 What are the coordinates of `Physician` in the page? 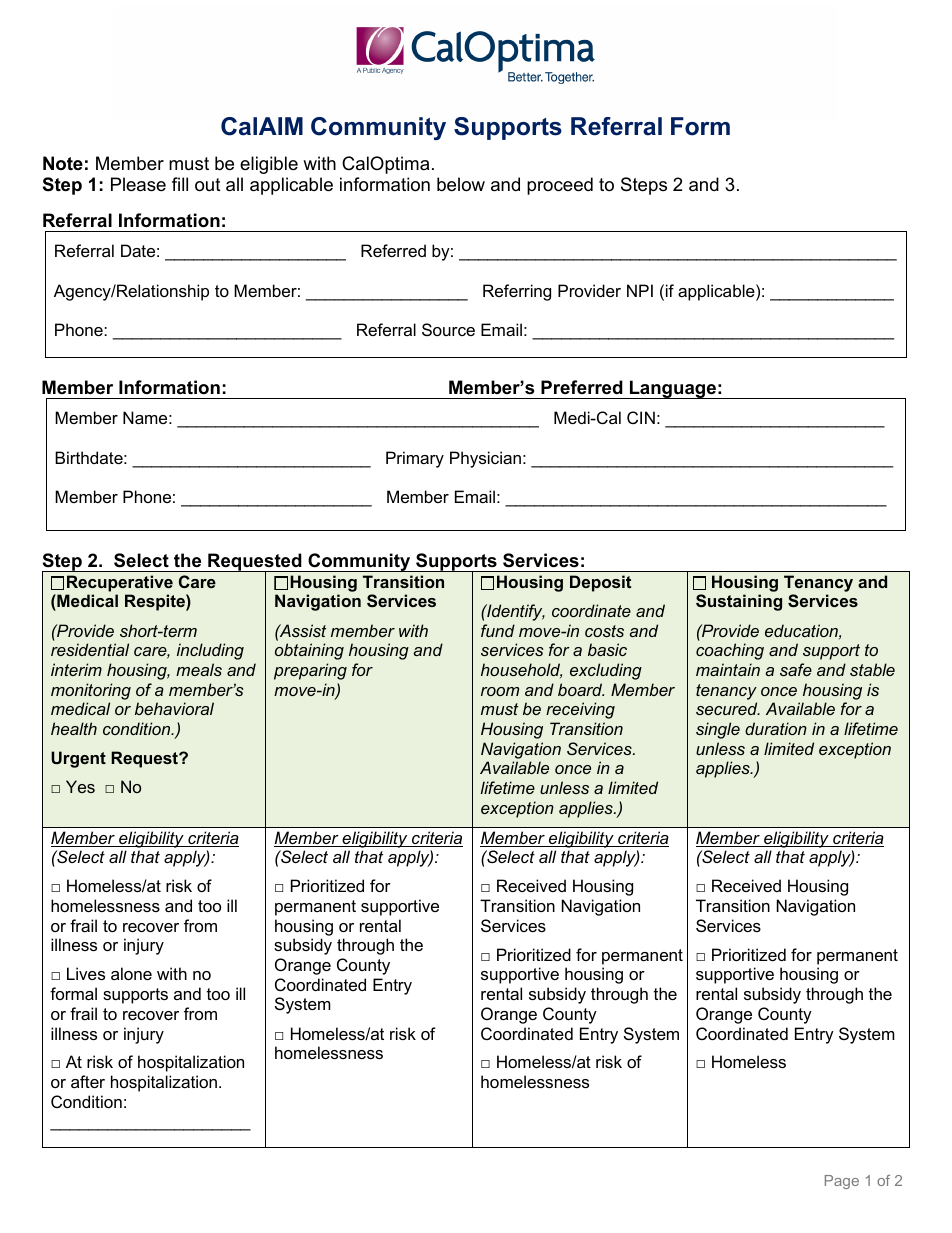 It's located at (485, 459).
